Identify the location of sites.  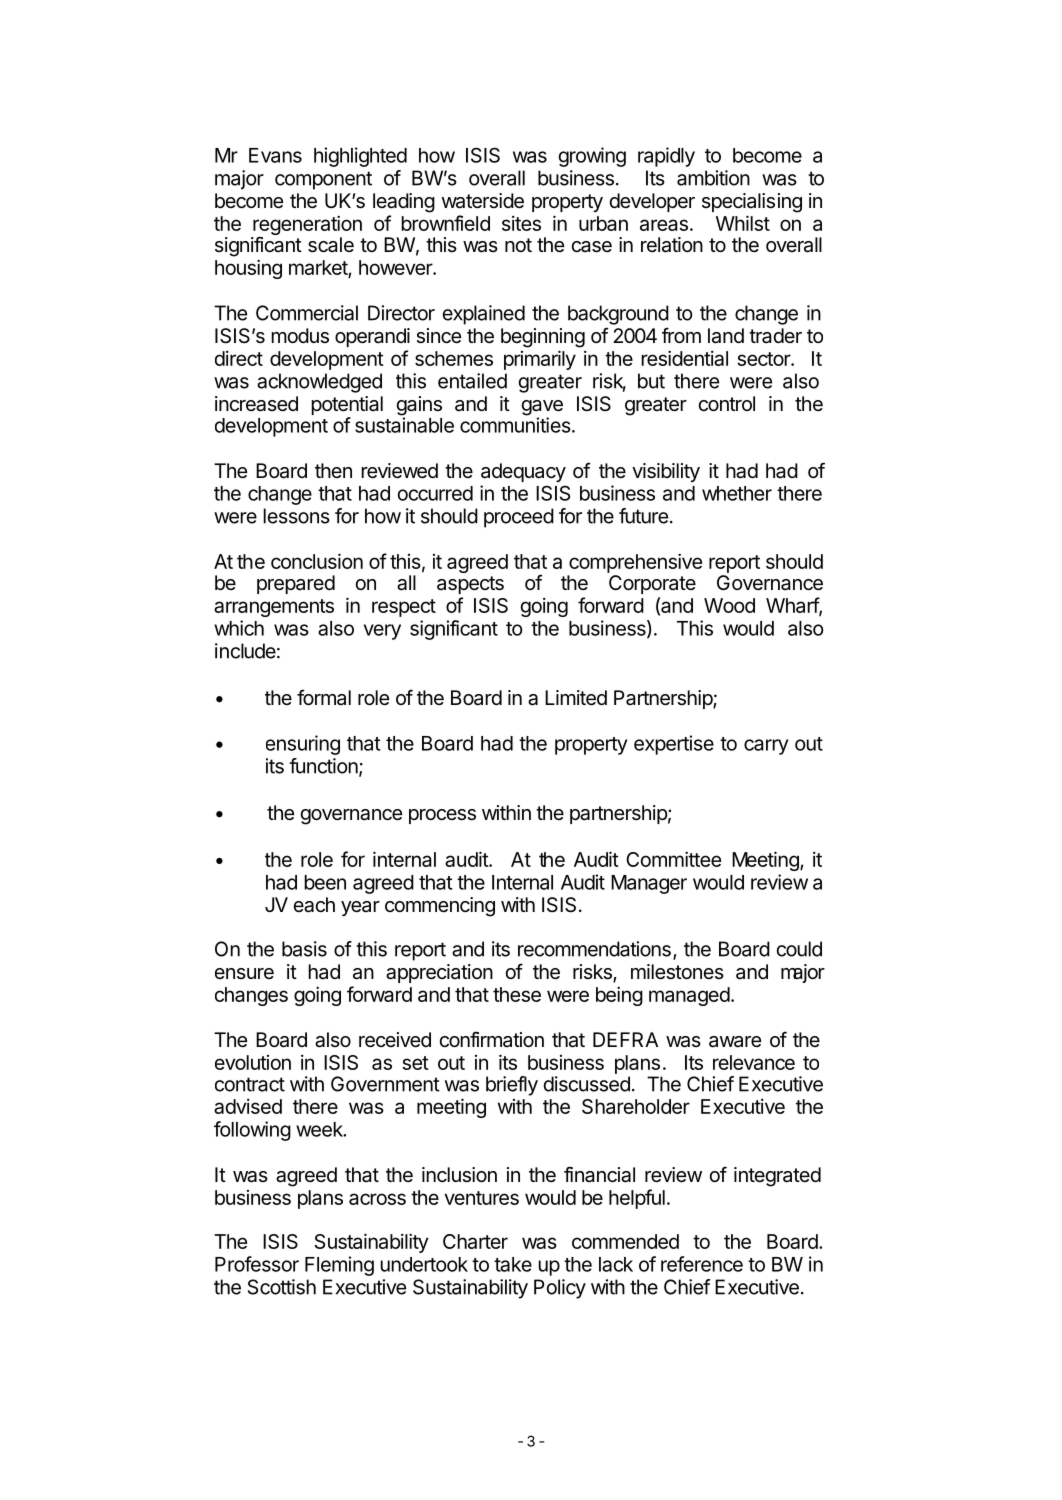
(521, 223).
